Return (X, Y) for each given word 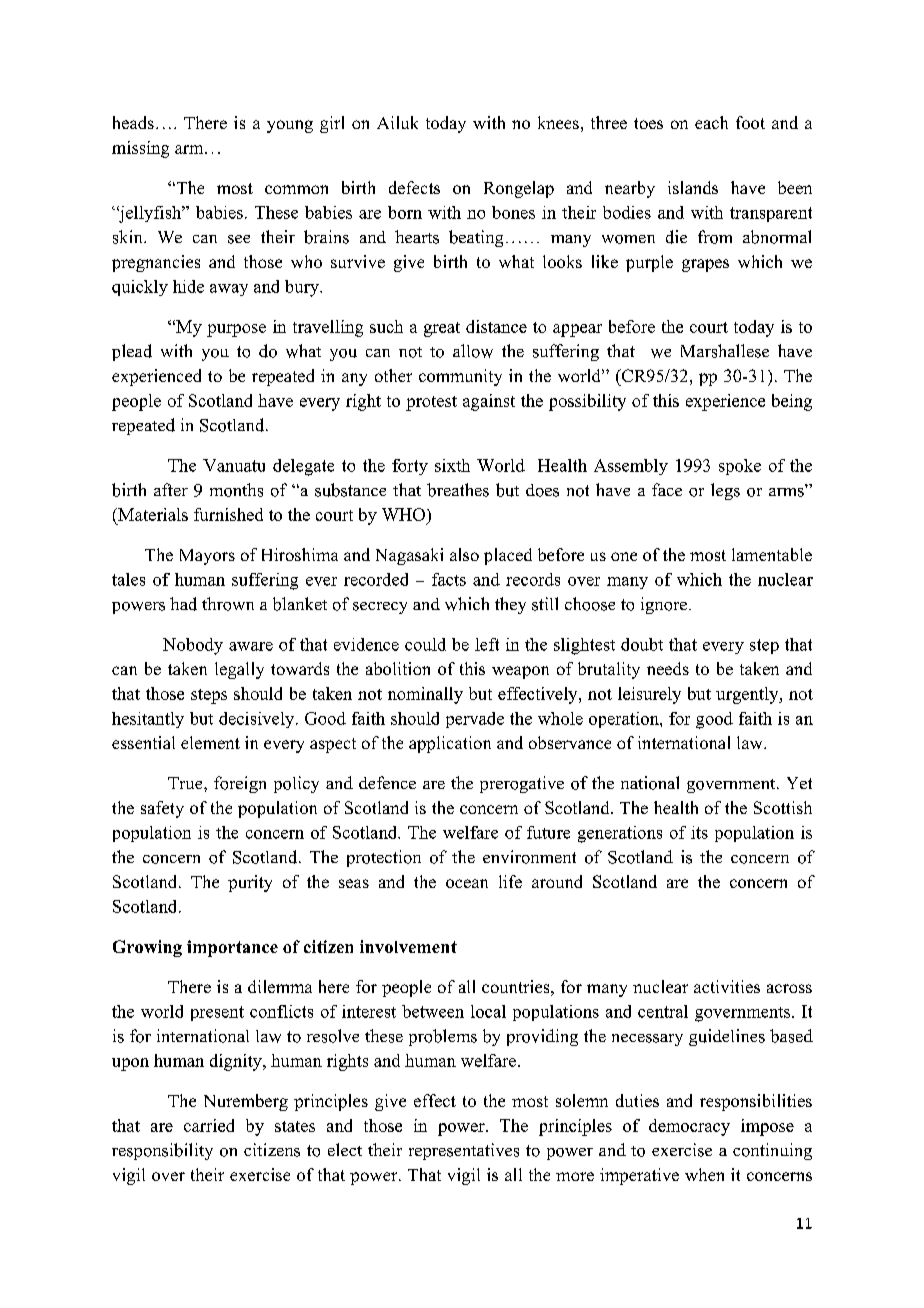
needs (668, 668)
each (711, 122)
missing (140, 149)
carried (209, 1125)
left (487, 644)
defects (414, 187)
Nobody (193, 646)
